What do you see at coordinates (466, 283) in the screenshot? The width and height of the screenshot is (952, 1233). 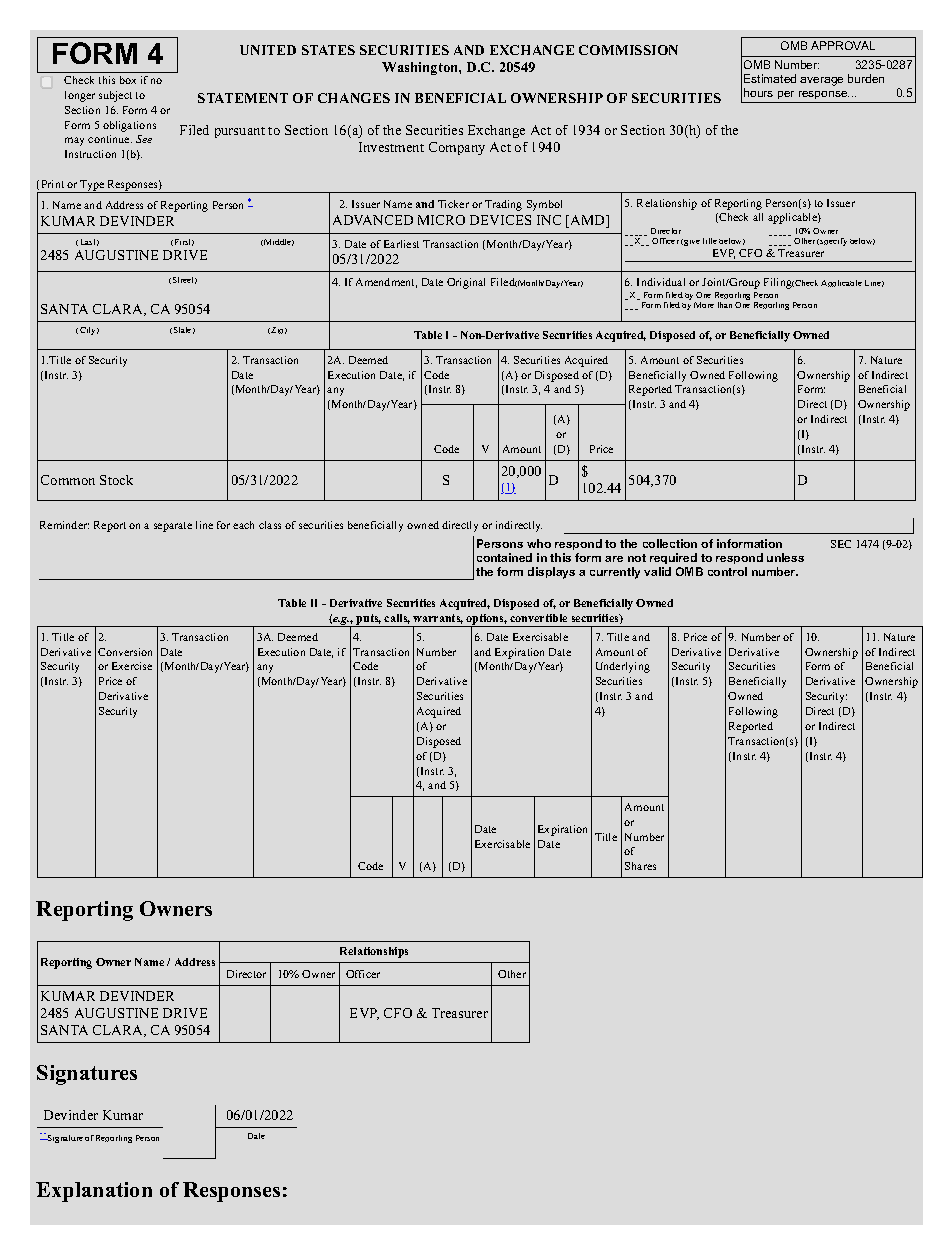 I see `Original` at bounding box center [466, 283].
